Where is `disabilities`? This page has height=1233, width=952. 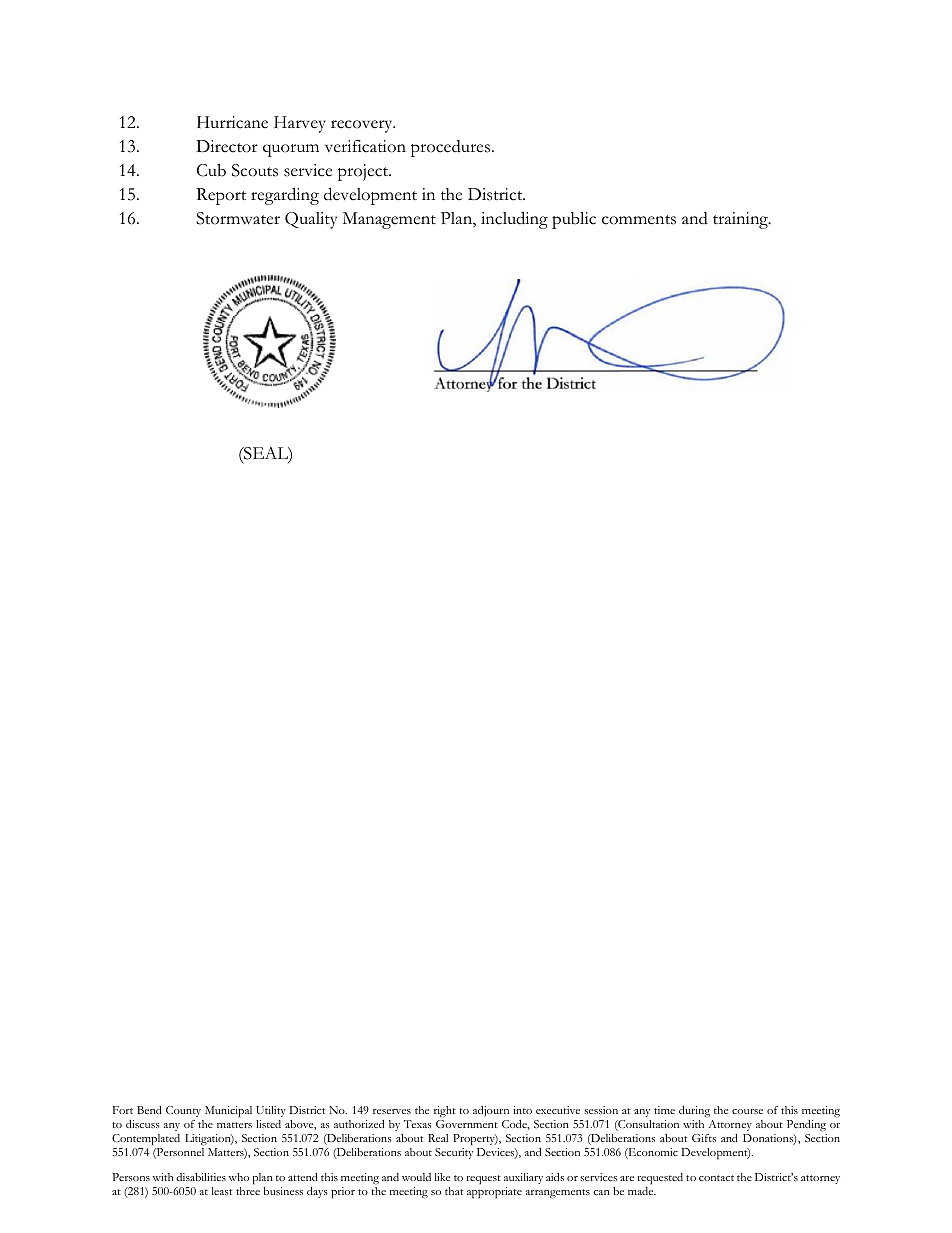
disabilities is located at coordinates (201, 1177).
